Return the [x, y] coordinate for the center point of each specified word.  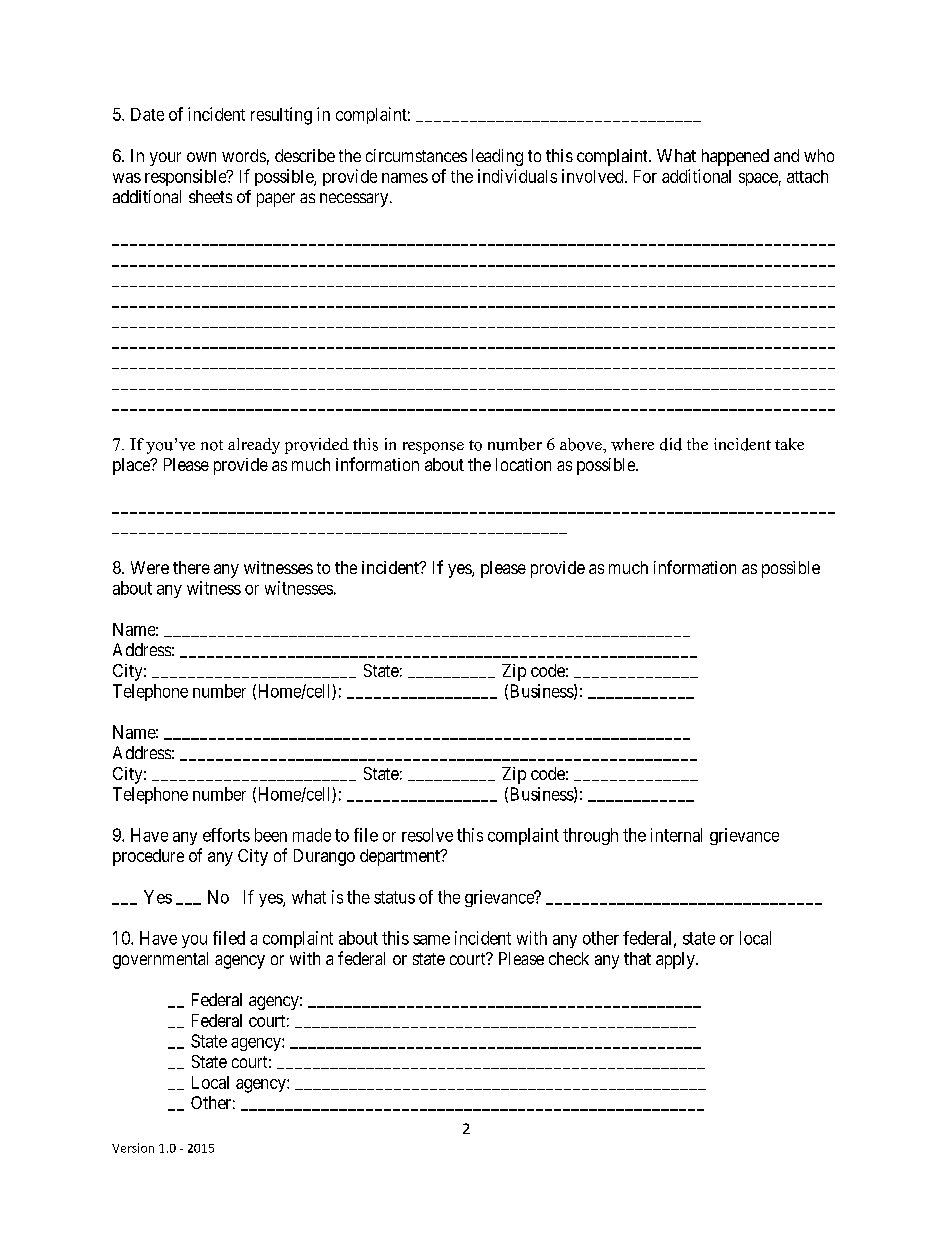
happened [735, 157]
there [191, 567]
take [789, 444]
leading [497, 157]
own [201, 157]
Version [133, 1148]
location [523, 464]
